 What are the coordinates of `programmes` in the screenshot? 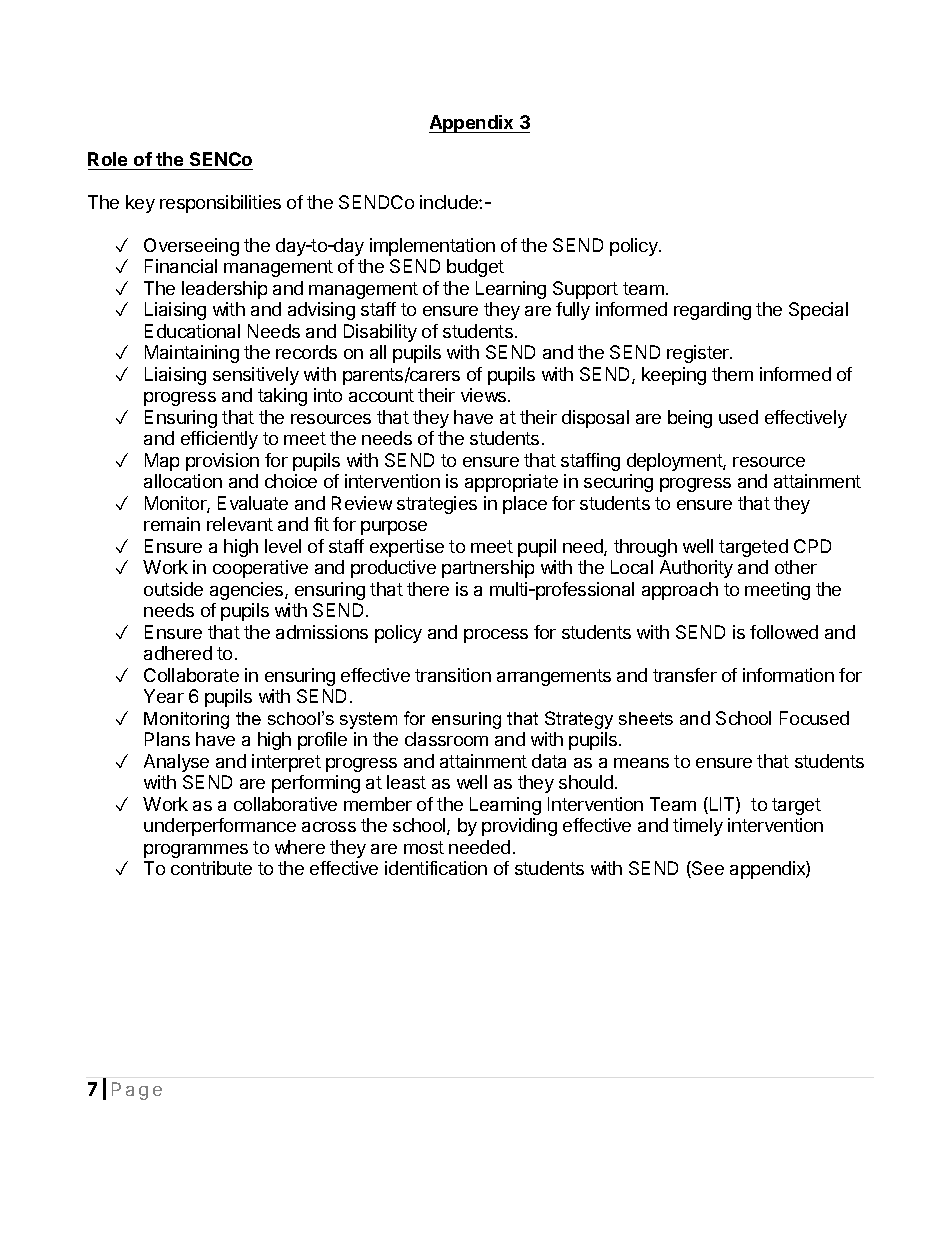 It's located at (196, 851).
